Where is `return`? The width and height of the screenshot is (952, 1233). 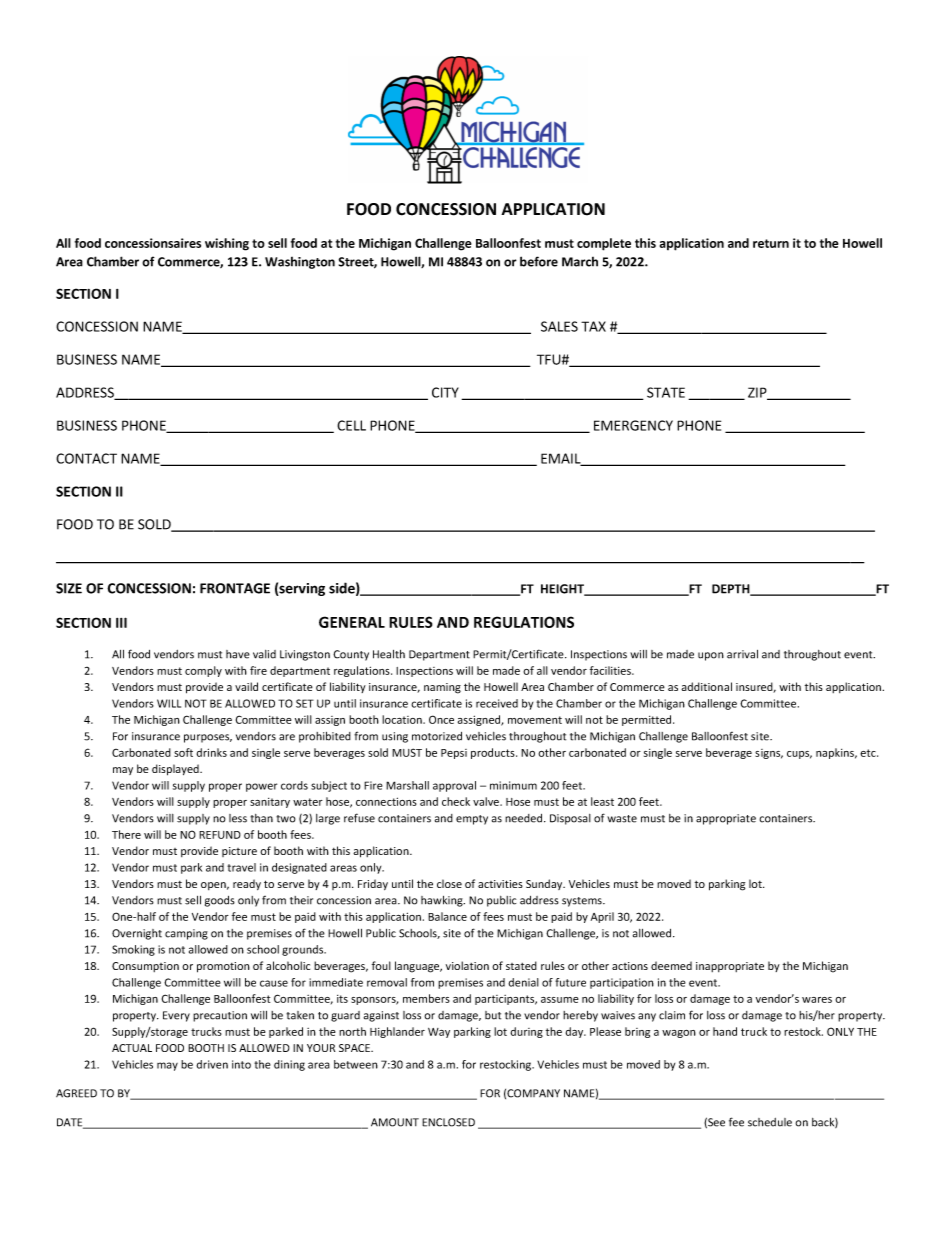 return is located at coordinates (771, 243).
